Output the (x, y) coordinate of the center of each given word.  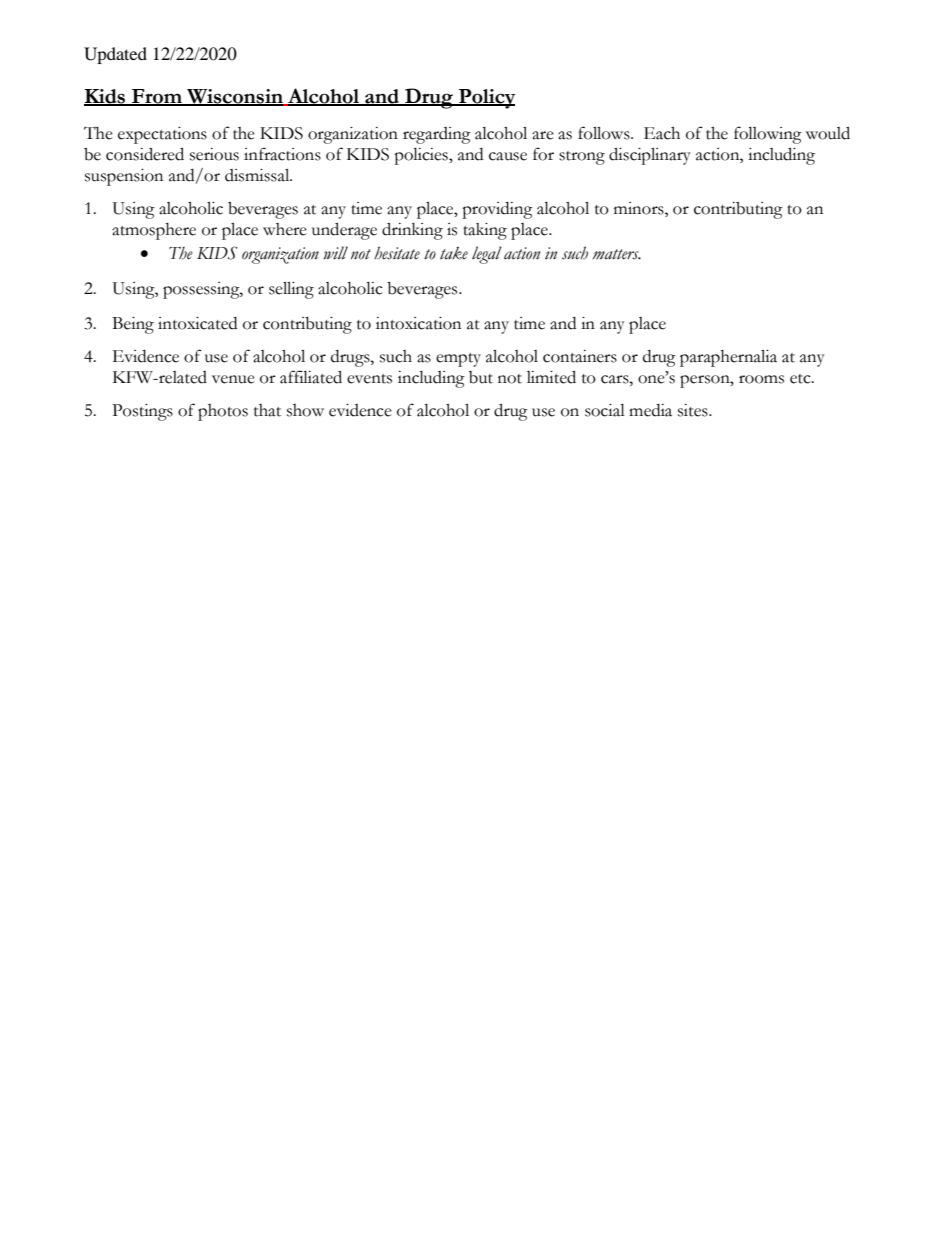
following (768, 135)
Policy (486, 99)
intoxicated (197, 323)
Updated (115, 55)
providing (497, 210)
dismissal (258, 175)
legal (487, 255)
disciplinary (650, 156)
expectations (162, 135)
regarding (437, 135)
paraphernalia (728, 358)
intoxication (418, 323)
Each (662, 133)
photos (223, 412)
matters (617, 254)
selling (291, 290)
